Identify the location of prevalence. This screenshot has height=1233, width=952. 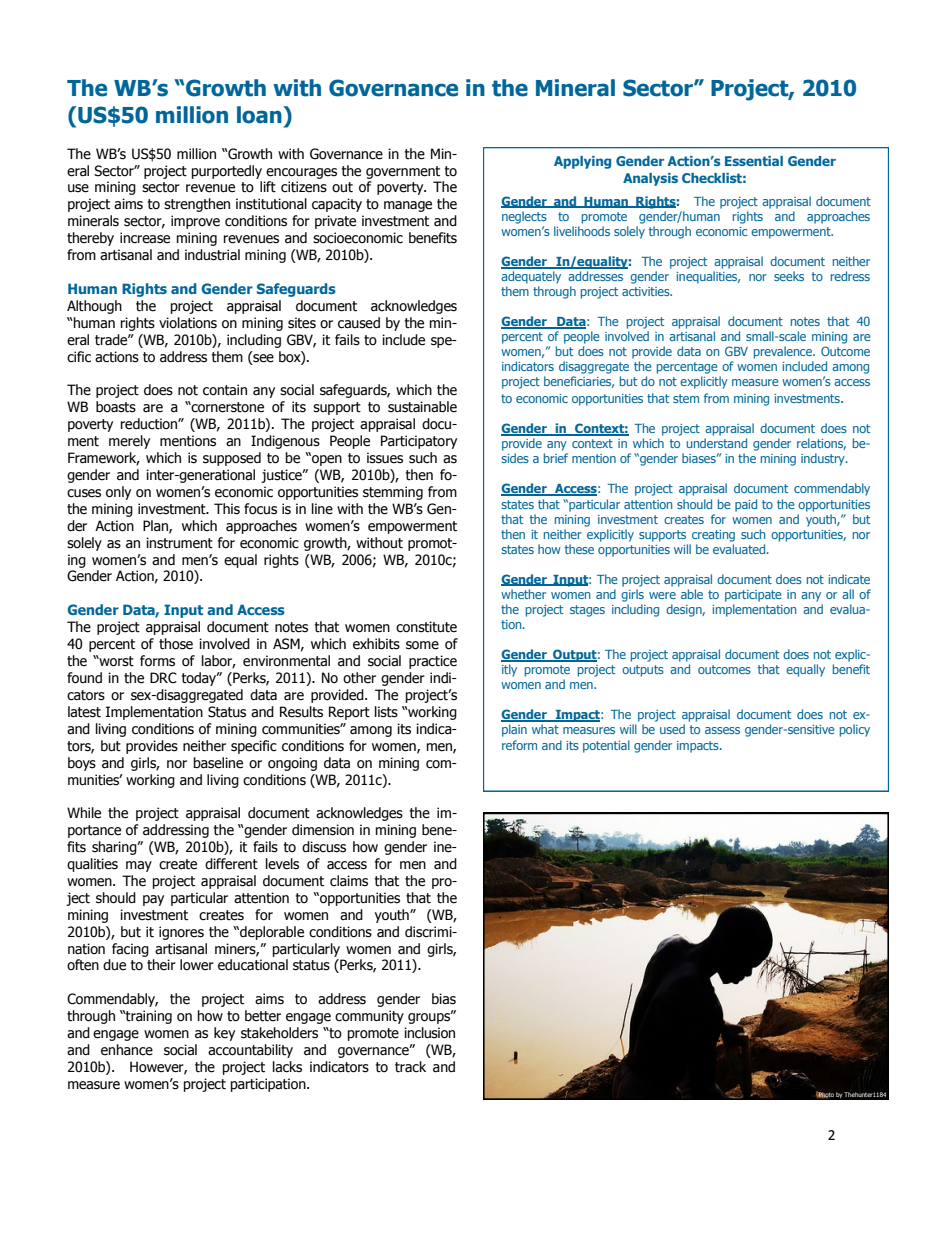
(784, 352).
